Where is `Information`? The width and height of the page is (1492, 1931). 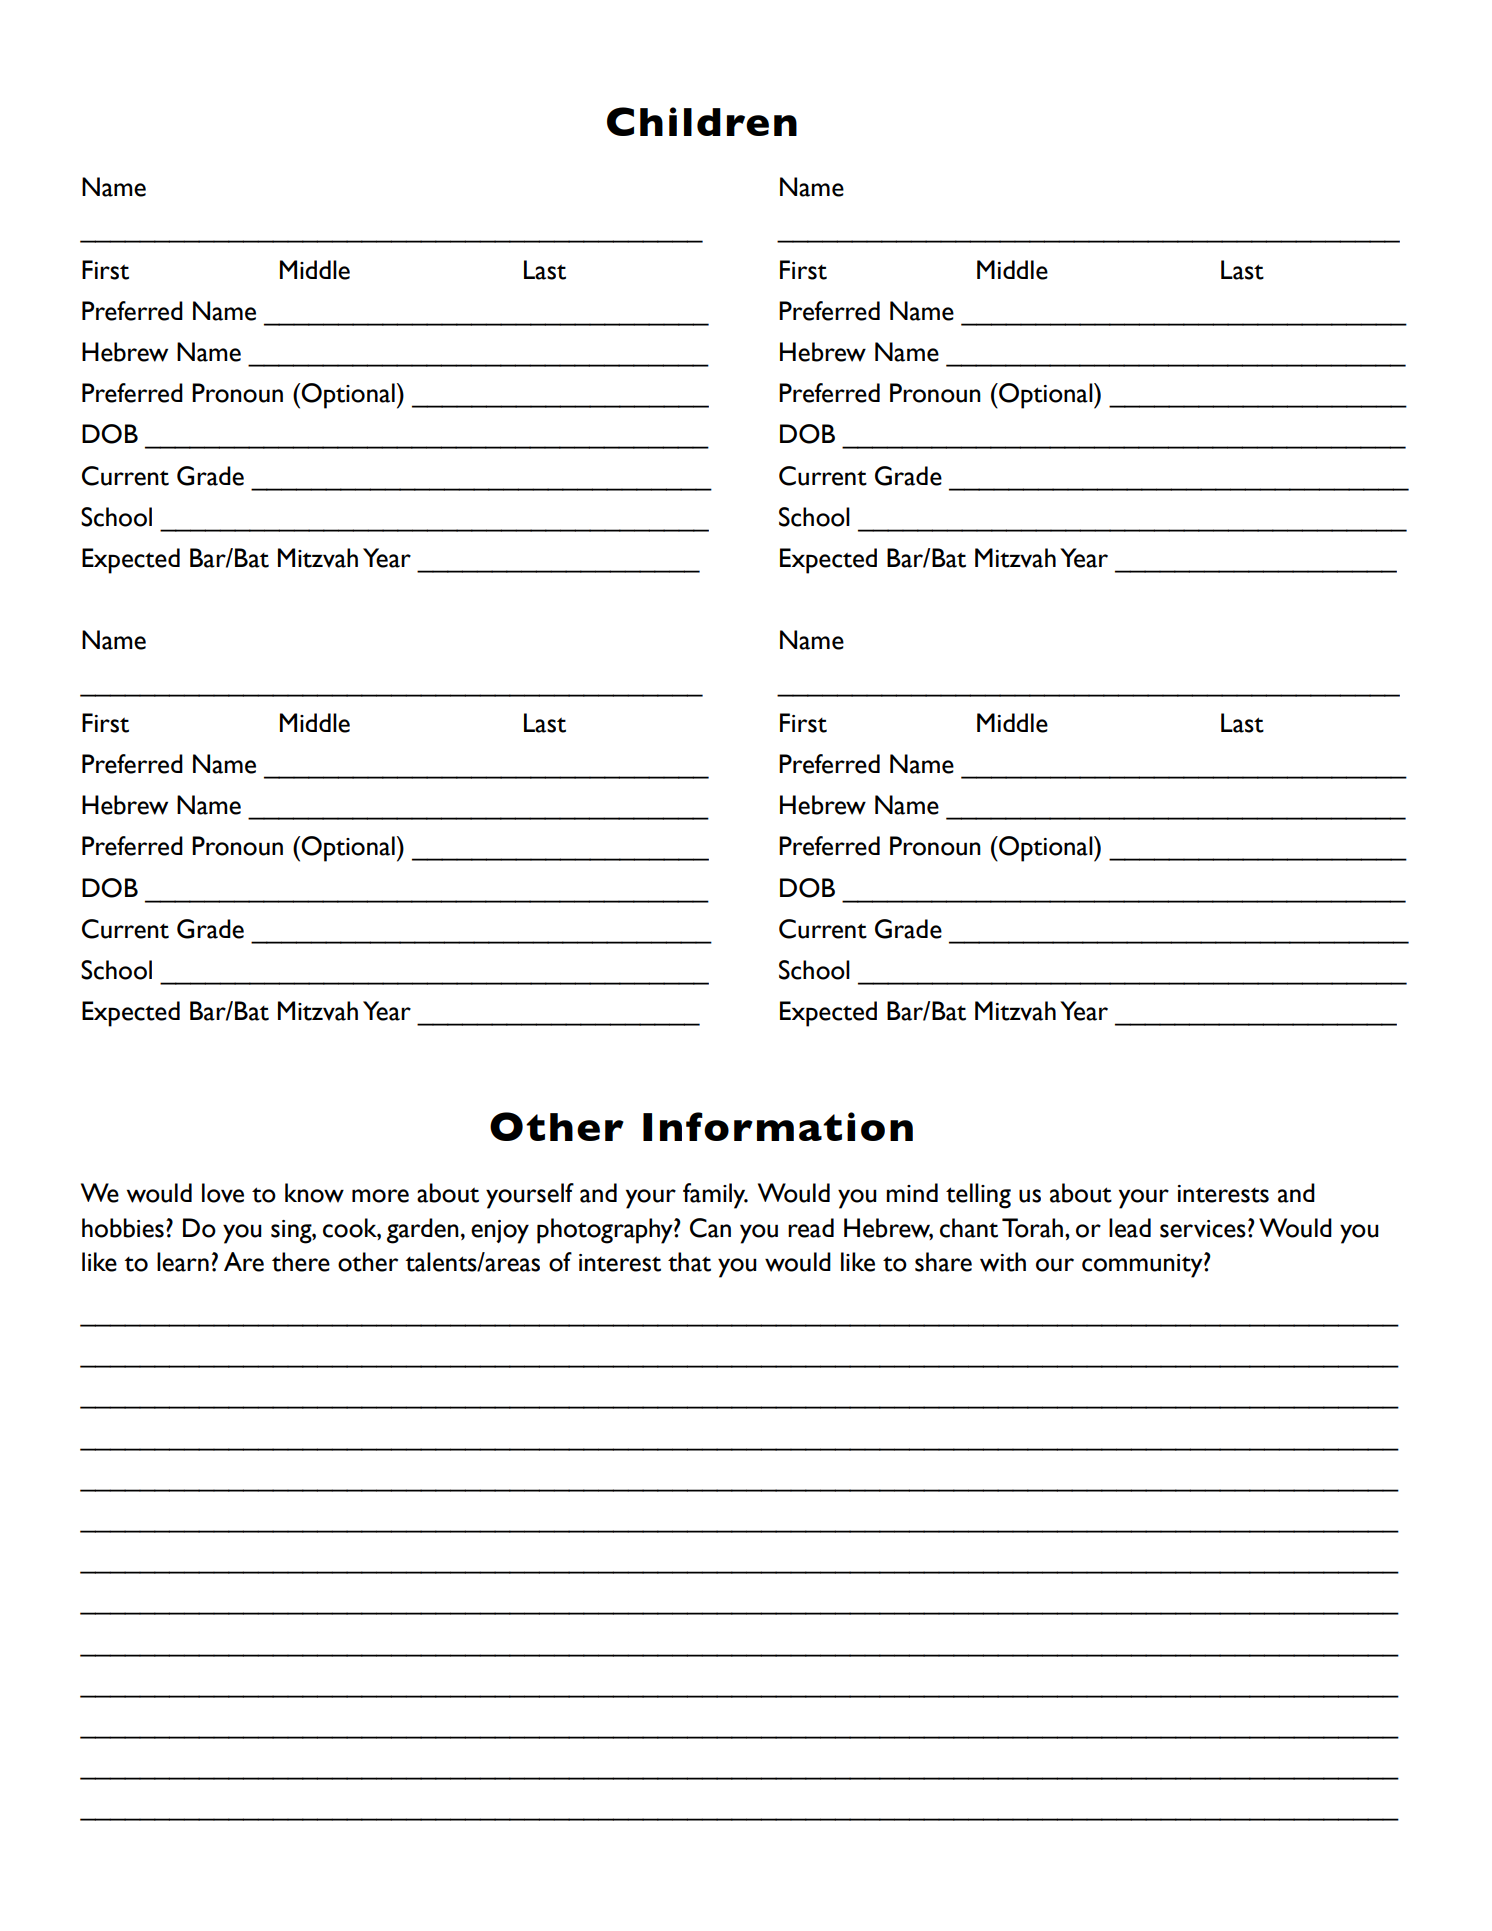
Information is located at coordinates (778, 1126).
